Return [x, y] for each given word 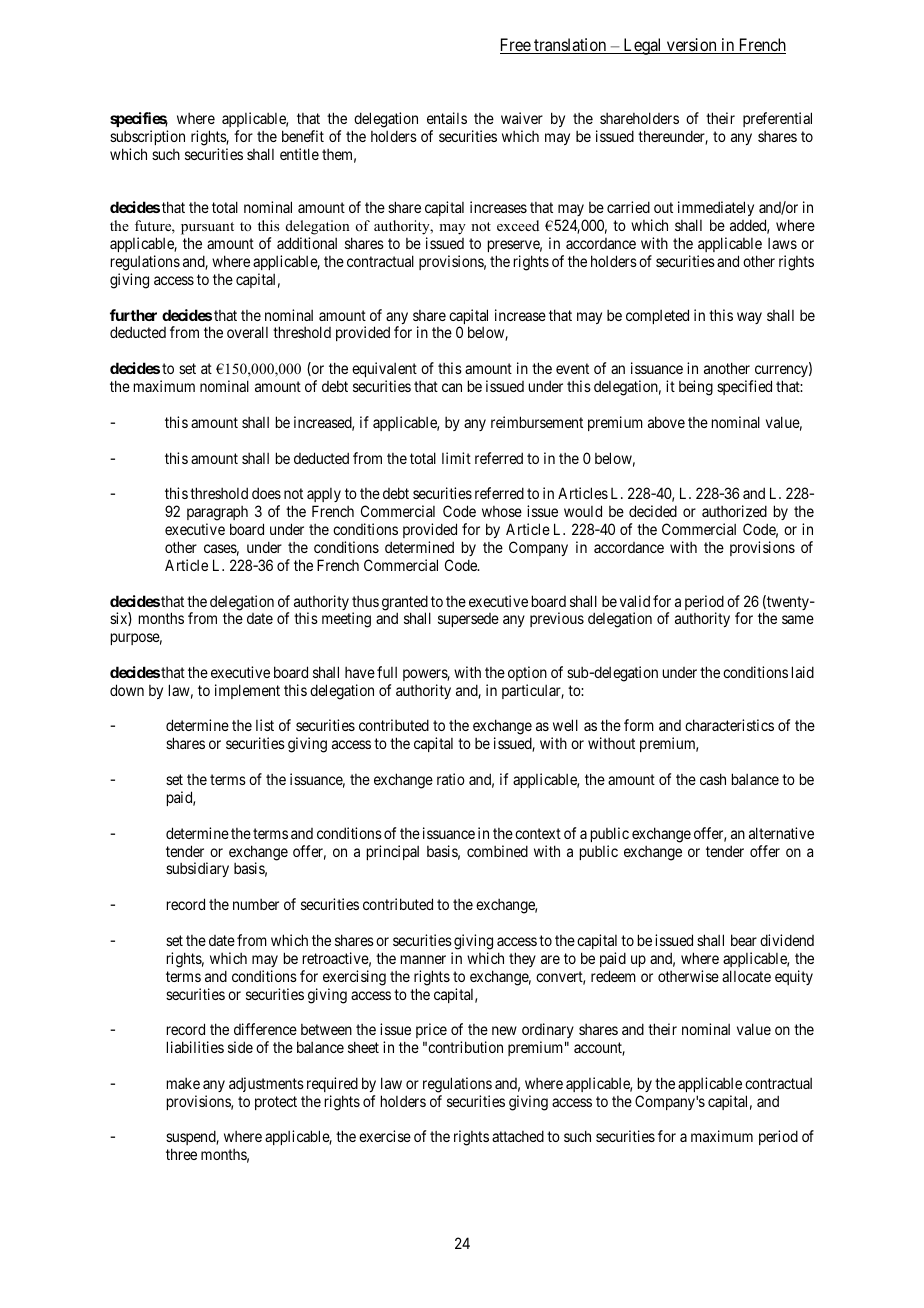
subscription [147, 137]
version [692, 46]
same [798, 619]
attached [518, 1136]
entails [447, 118]
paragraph [217, 513]
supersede [468, 620]
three [181, 1154]
